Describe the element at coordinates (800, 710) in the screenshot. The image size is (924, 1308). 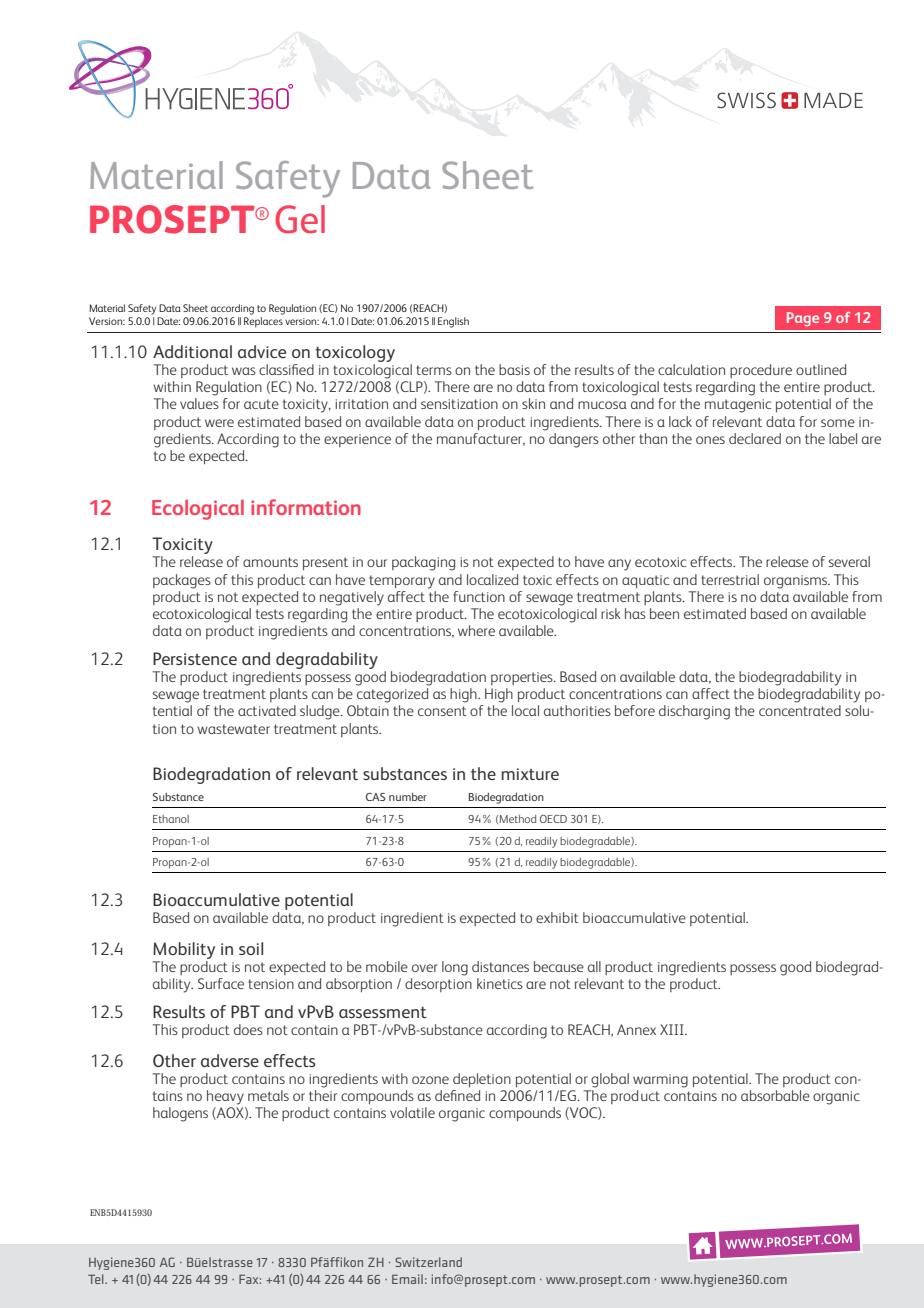
I see `concentrated` at that location.
